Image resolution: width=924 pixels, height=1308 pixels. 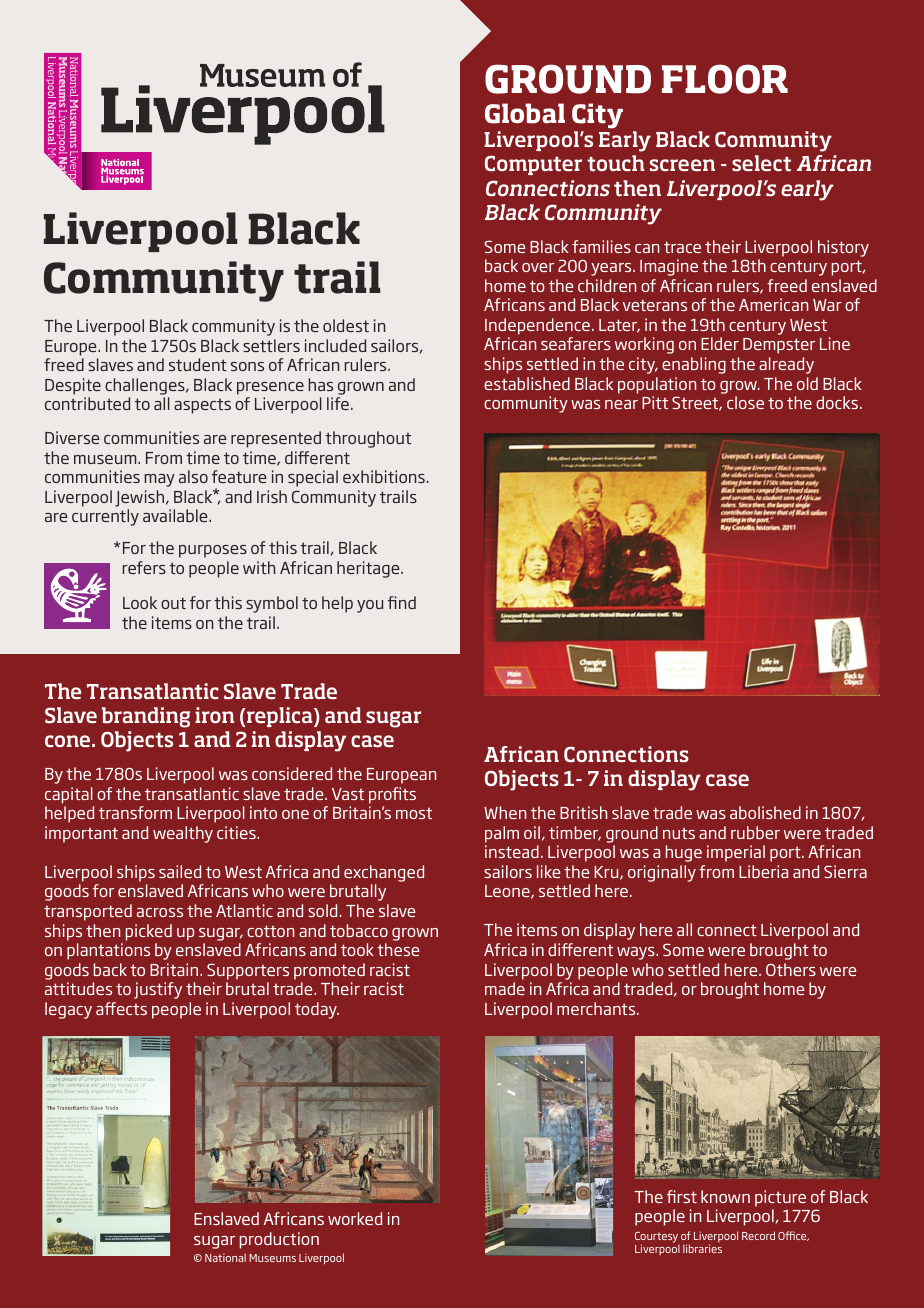 I want to click on settlers, so click(x=271, y=345).
